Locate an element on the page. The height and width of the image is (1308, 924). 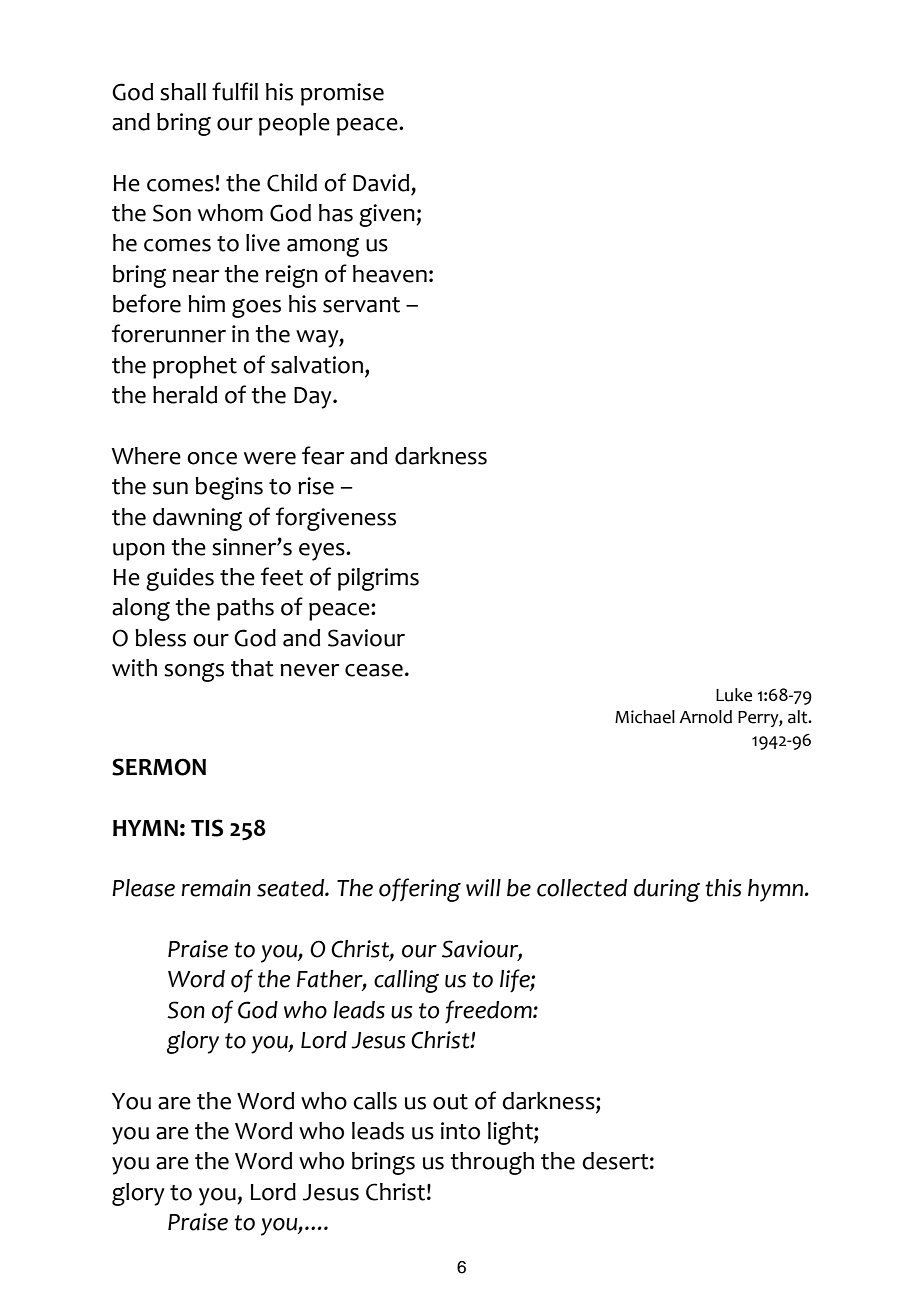
paths is located at coordinates (245, 609).
